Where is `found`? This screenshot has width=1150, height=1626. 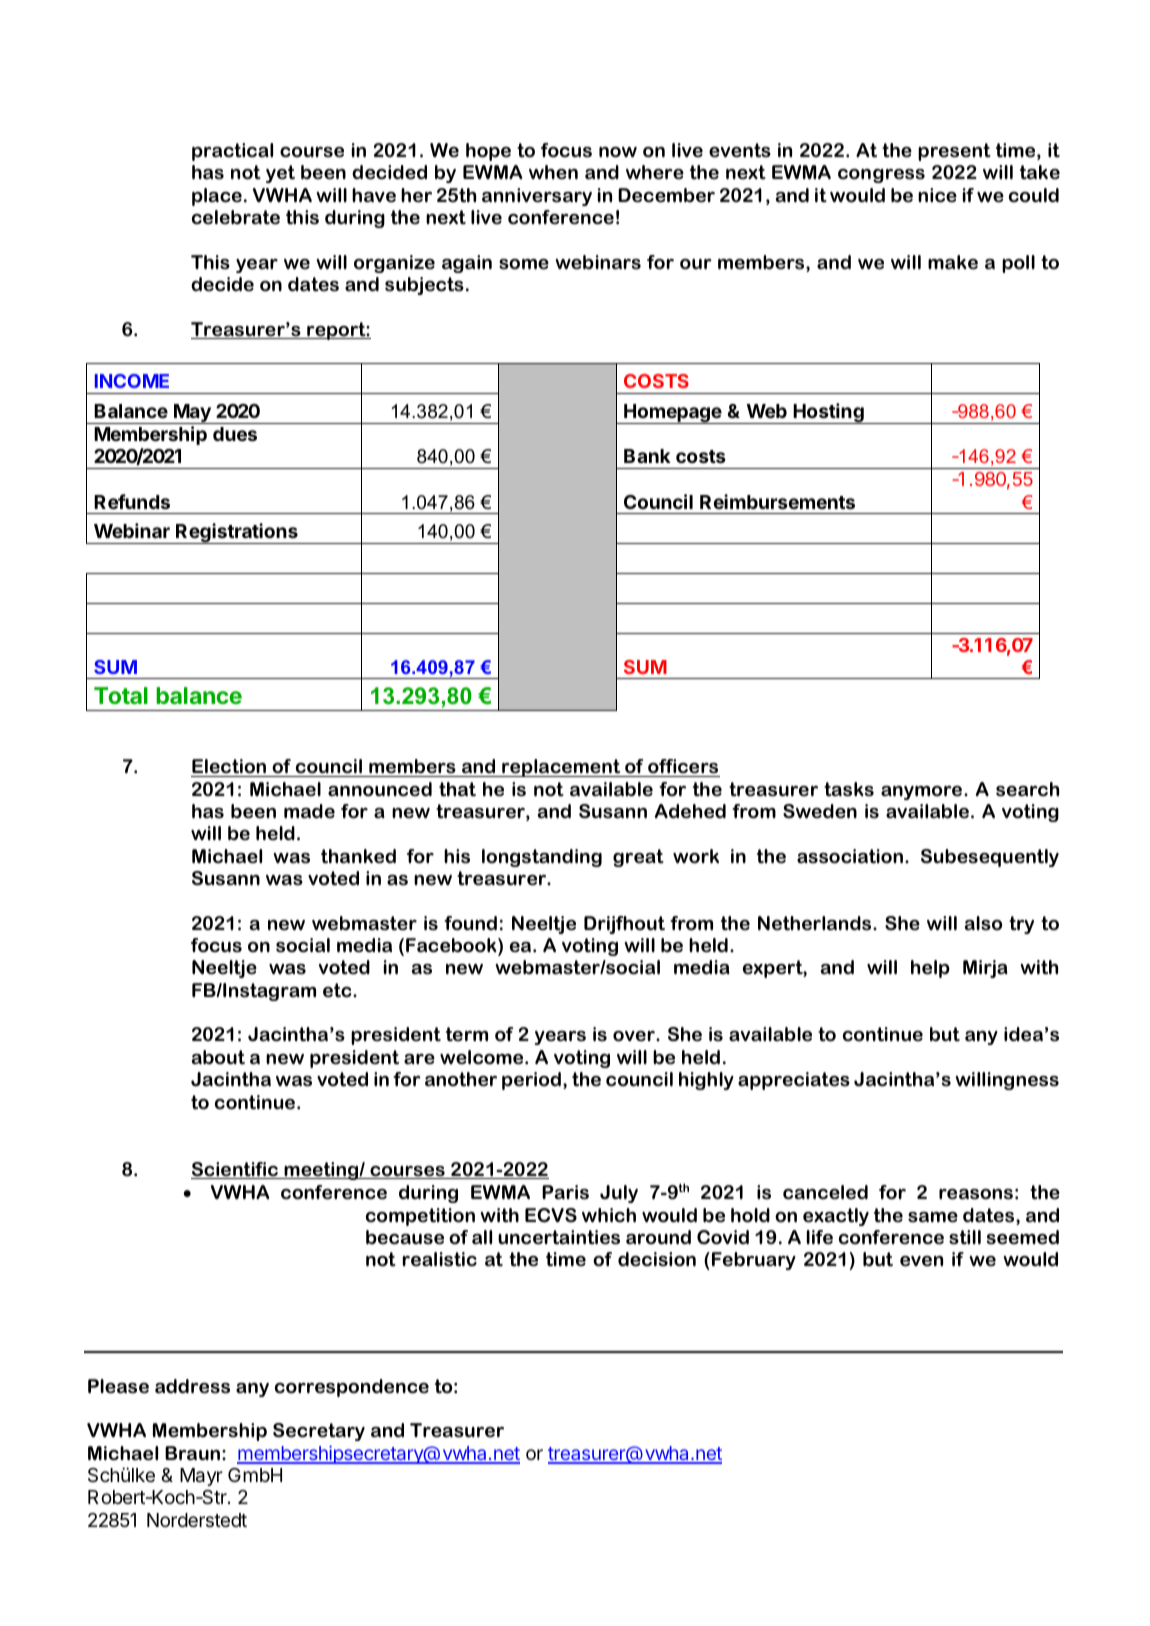 found is located at coordinates (470, 923).
